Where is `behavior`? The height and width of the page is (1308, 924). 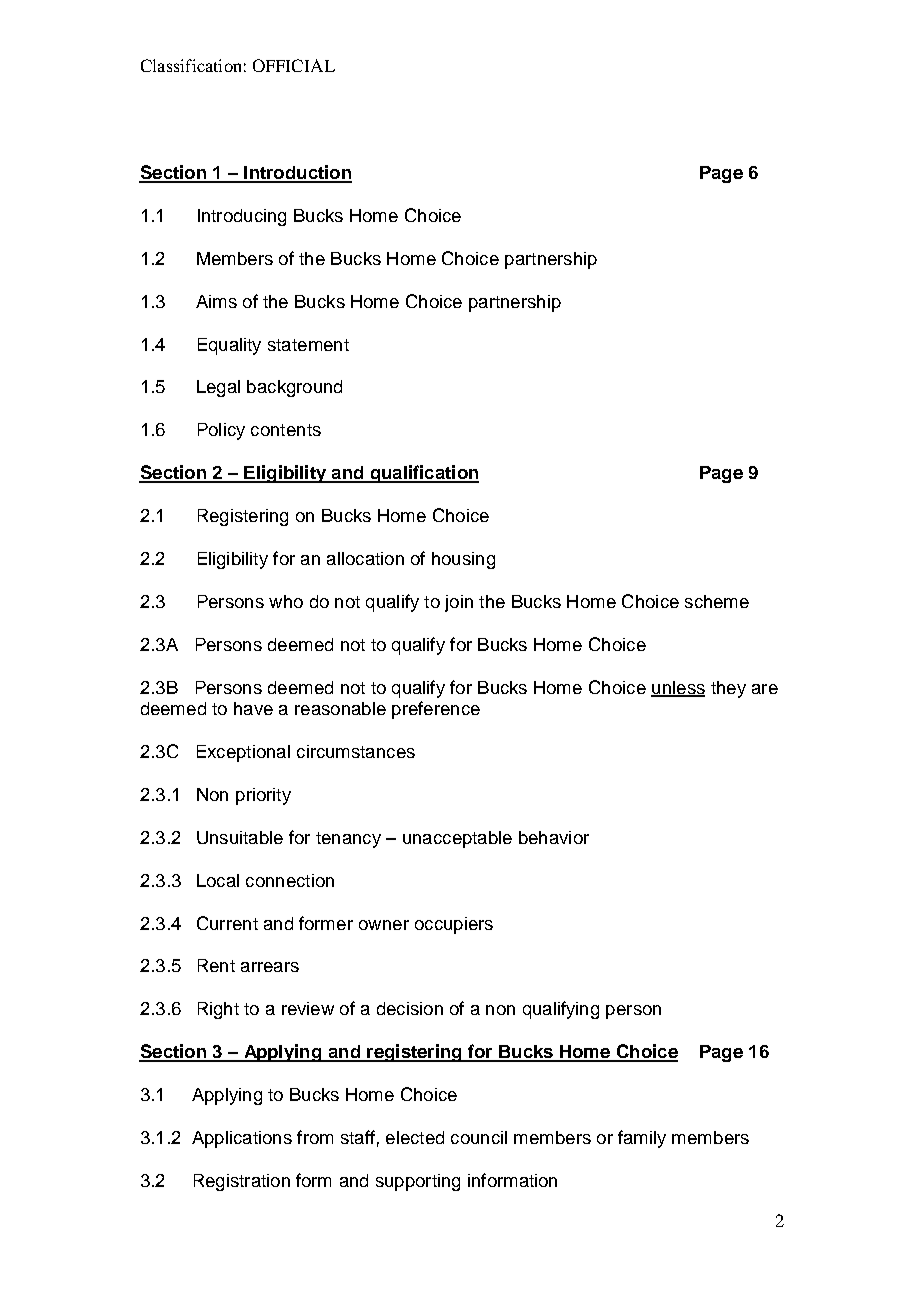 behavior is located at coordinates (554, 837).
